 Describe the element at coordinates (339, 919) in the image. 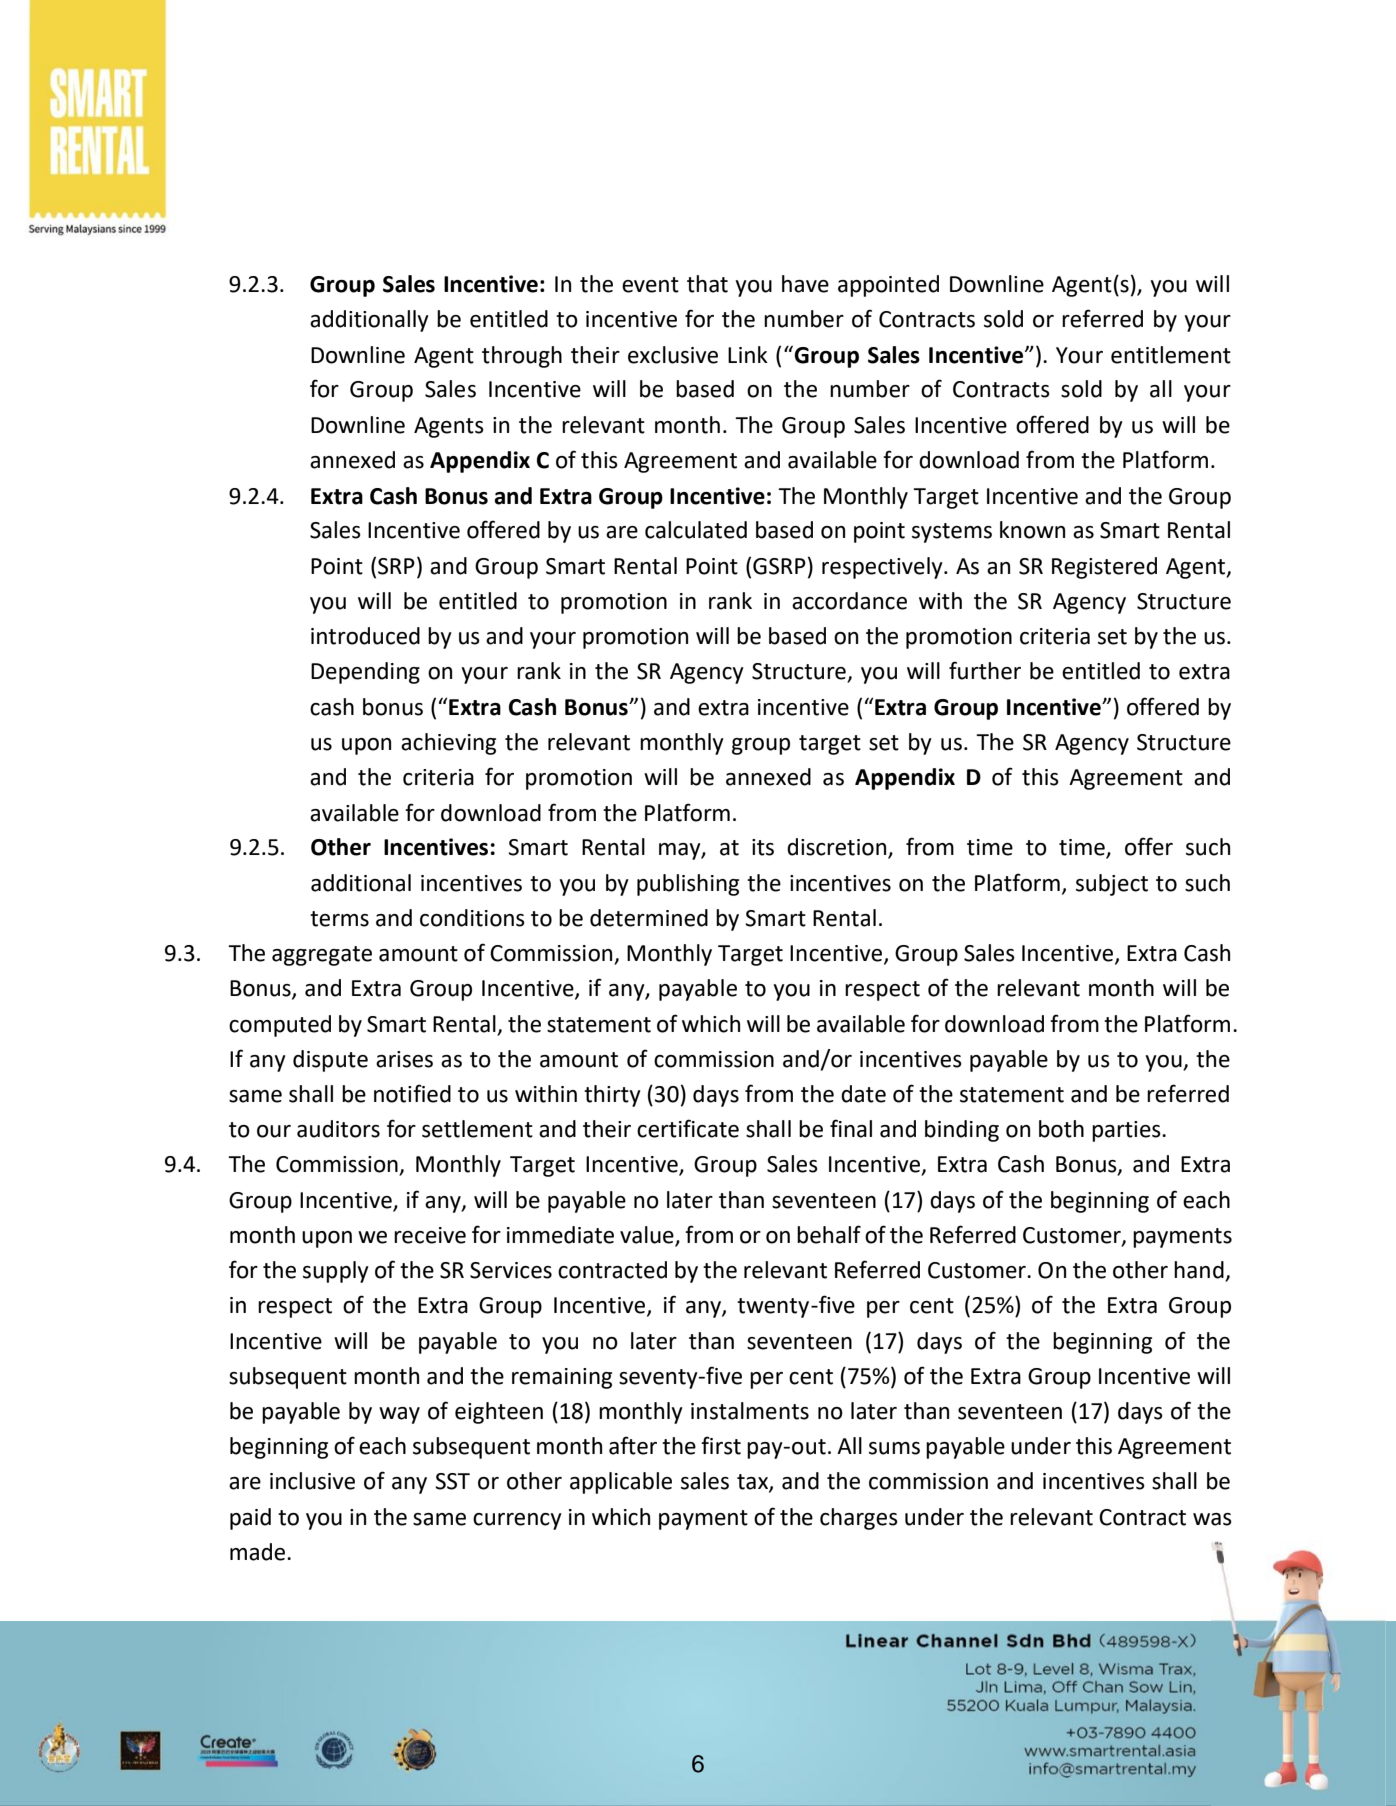

I see `terms` at that location.
